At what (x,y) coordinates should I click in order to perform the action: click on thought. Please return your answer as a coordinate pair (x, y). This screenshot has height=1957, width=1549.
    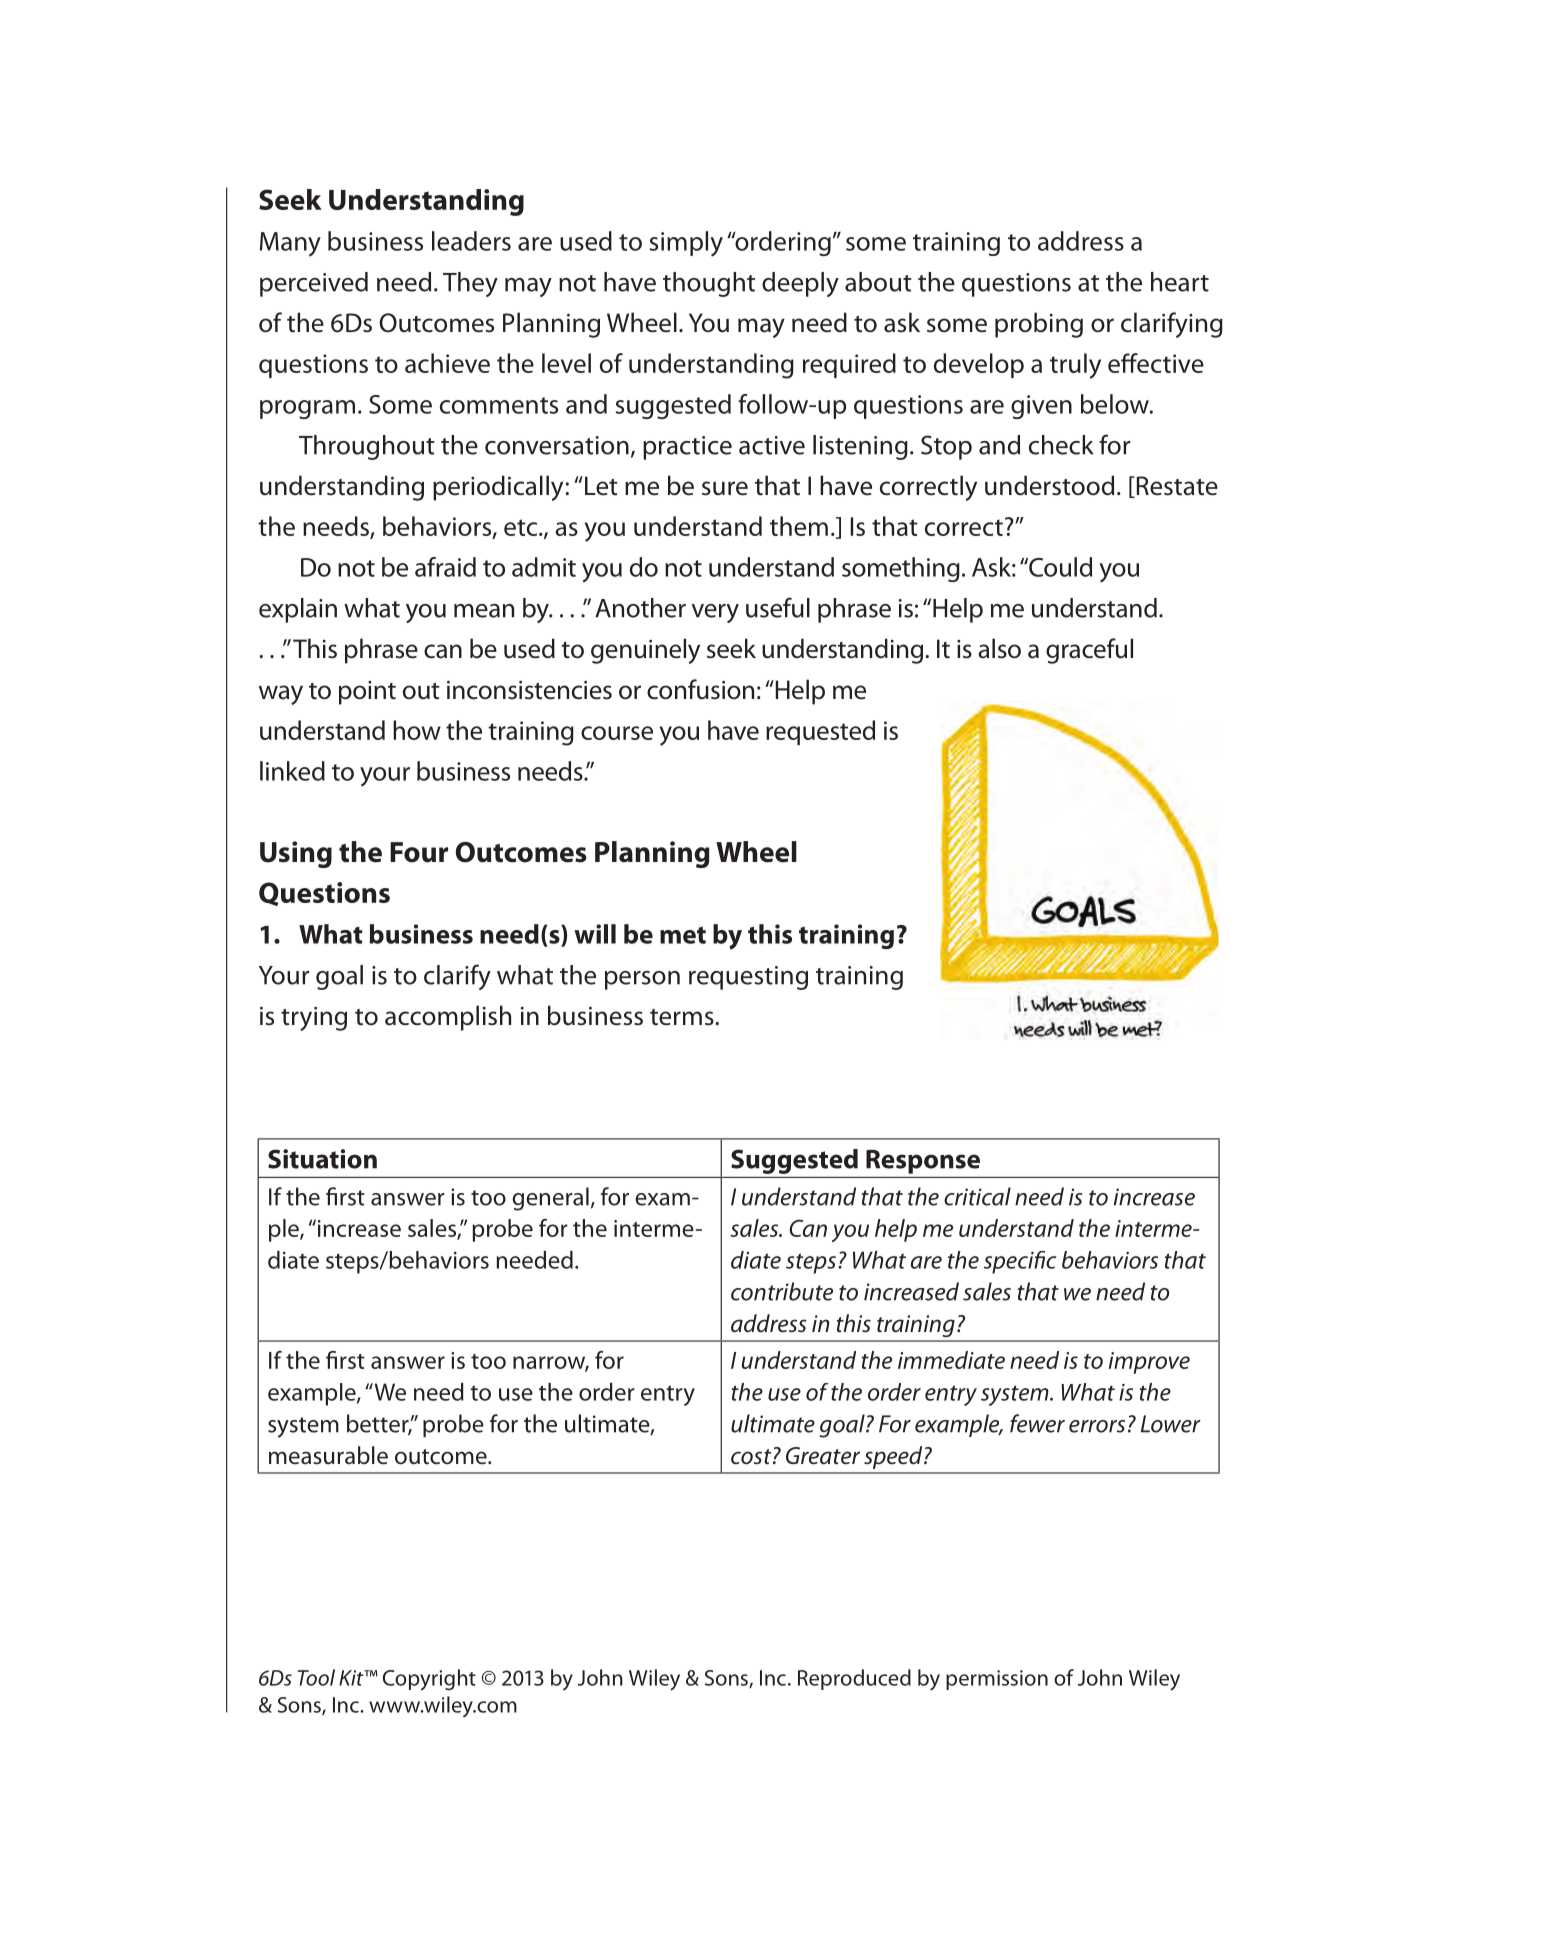
    Looking at the image, I should click on (709, 284).
